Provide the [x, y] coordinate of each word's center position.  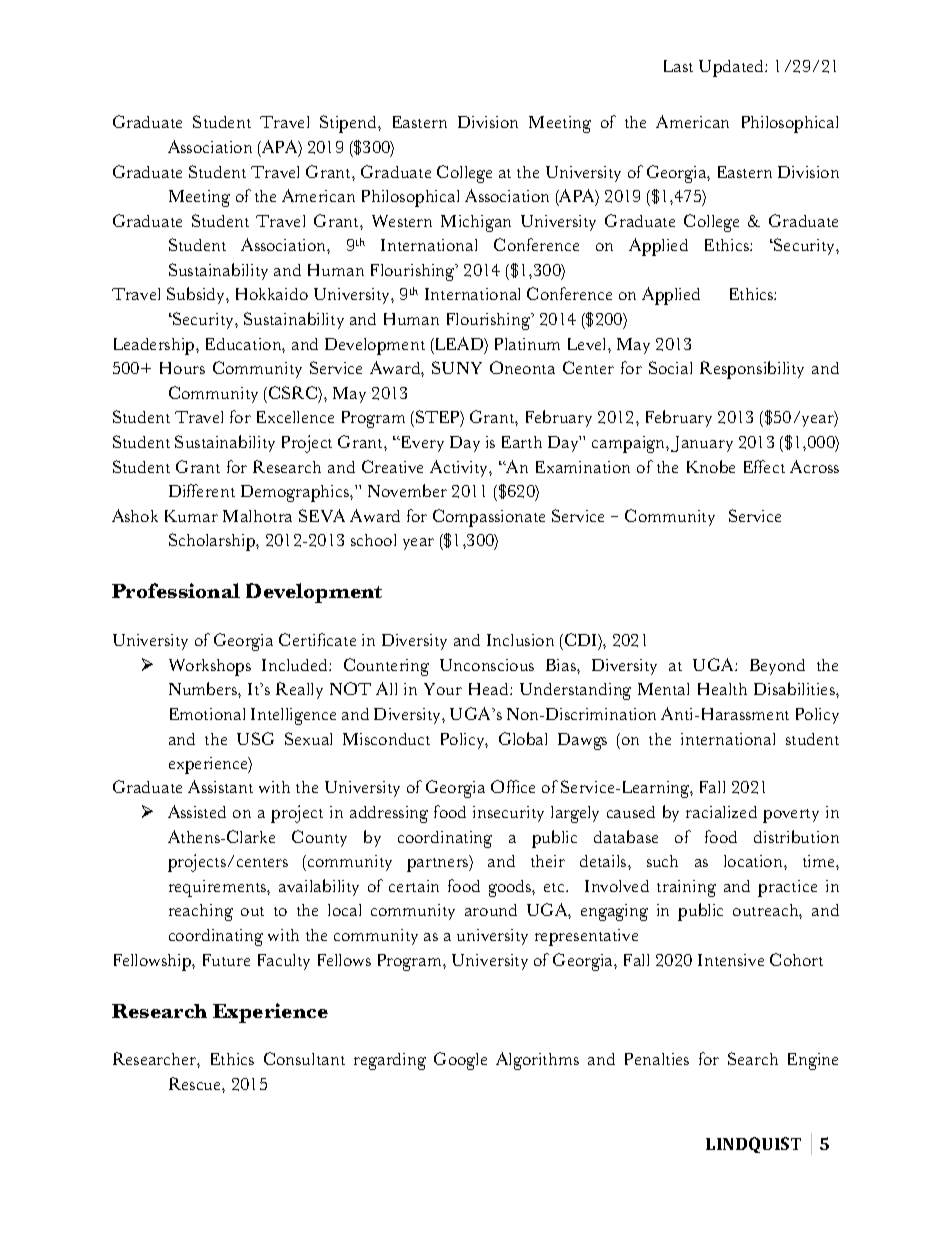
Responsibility [752, 370]
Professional [176, 590]
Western [402, 221]
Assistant [220, 786]
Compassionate [489, 518]
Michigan [476, 223]
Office [513, 786]
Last [678, 66]
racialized [721, 812]
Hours [182, 368]
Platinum [527, 344]
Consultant [304, 1058]
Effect [764, 466]
